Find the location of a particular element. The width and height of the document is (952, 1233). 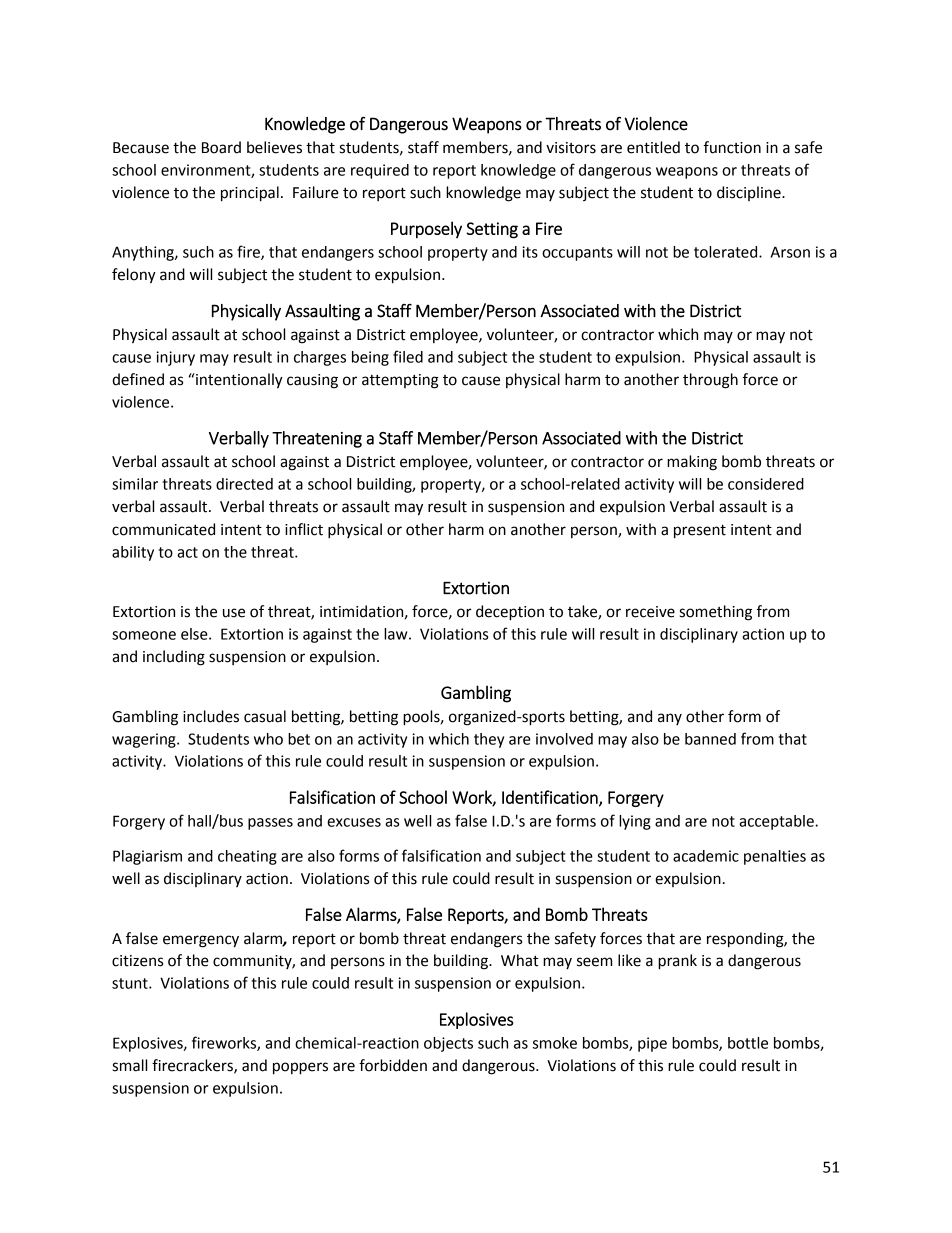

injury is located at coordinates (175, 358).
